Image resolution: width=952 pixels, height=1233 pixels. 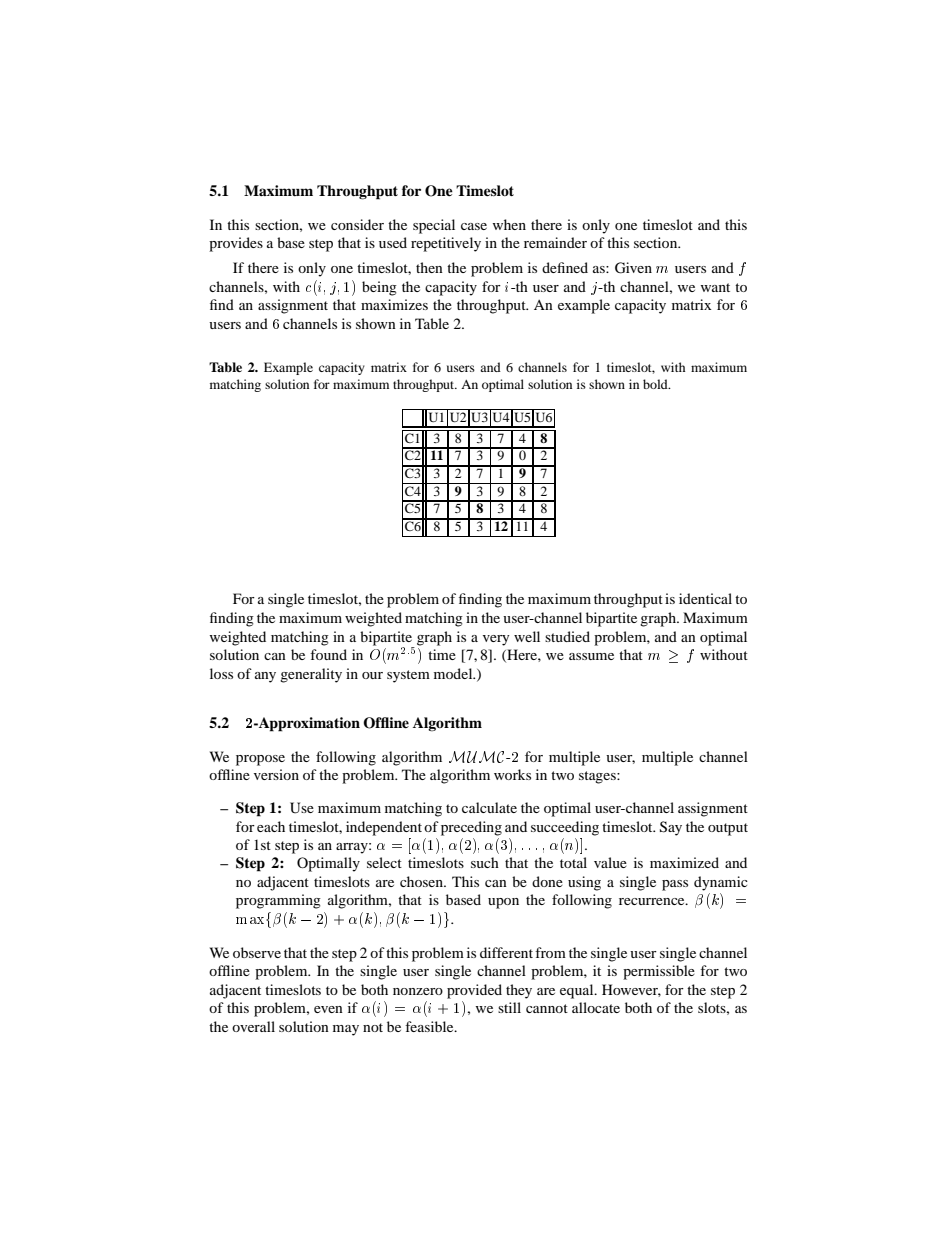 I want to click on works, so click(x=512, y=774).
